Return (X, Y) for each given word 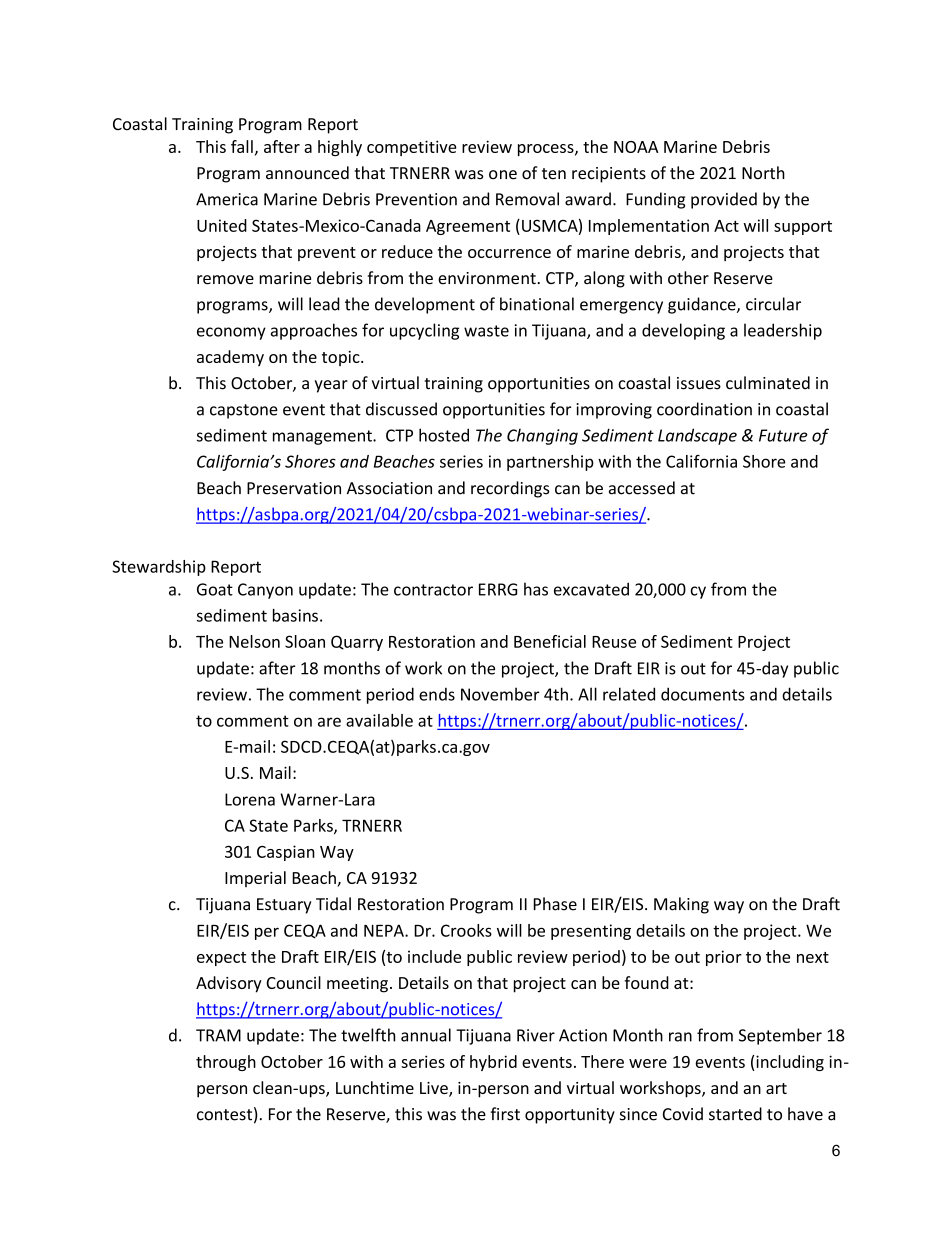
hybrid (493, 1063)
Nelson (254, 641)
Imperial (255, 879)
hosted (444, 435)
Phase (555, 904)
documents (703, 694)
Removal (527, 199)
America (227, 199)
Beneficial (550, 641)
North (763, 173)
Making (681, 905)
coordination (704, 409)
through (226, 1063)
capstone (244, 411)
